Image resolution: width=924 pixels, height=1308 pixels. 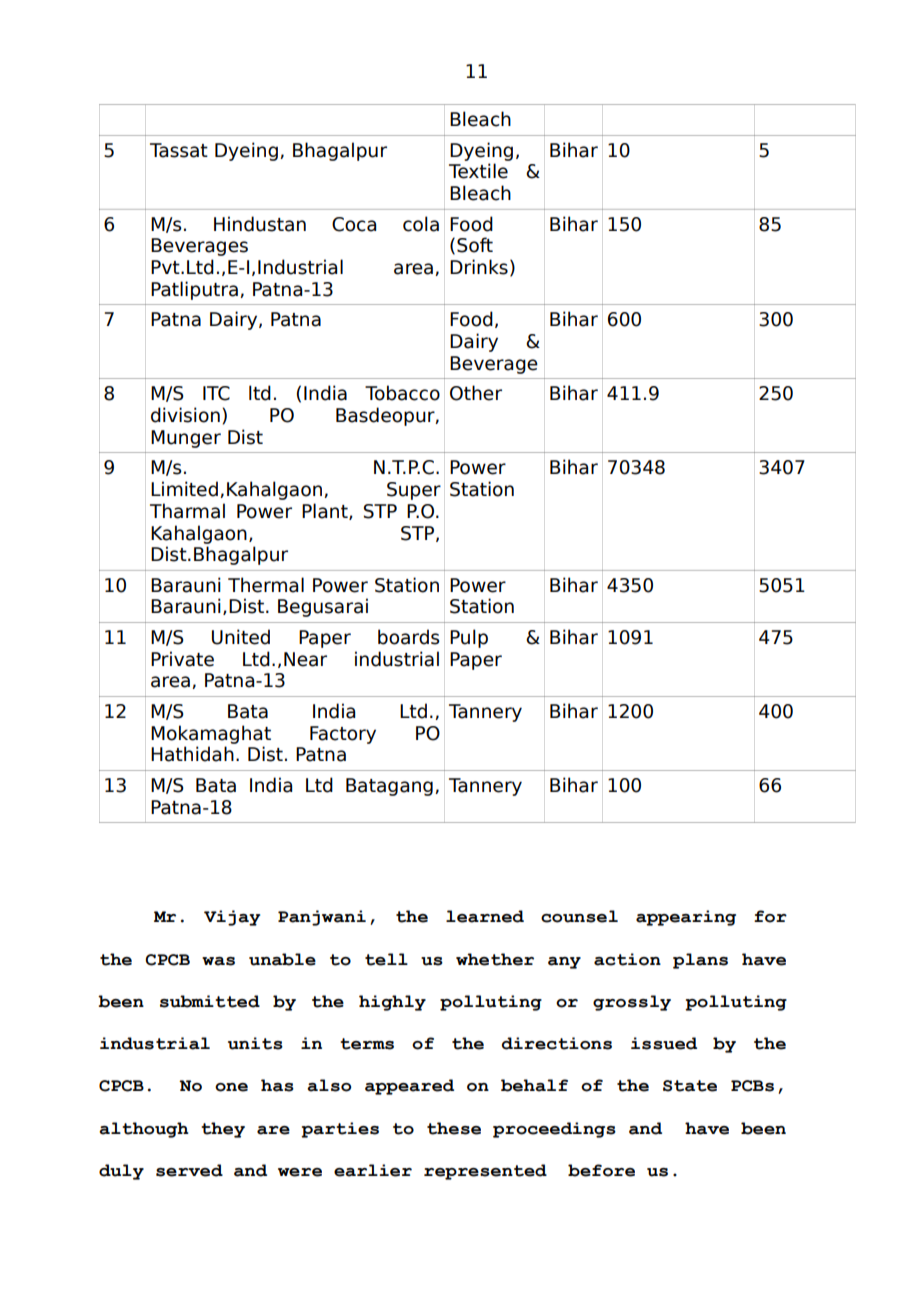 I want to click on Hindustan, so click(x=260, y=224).
